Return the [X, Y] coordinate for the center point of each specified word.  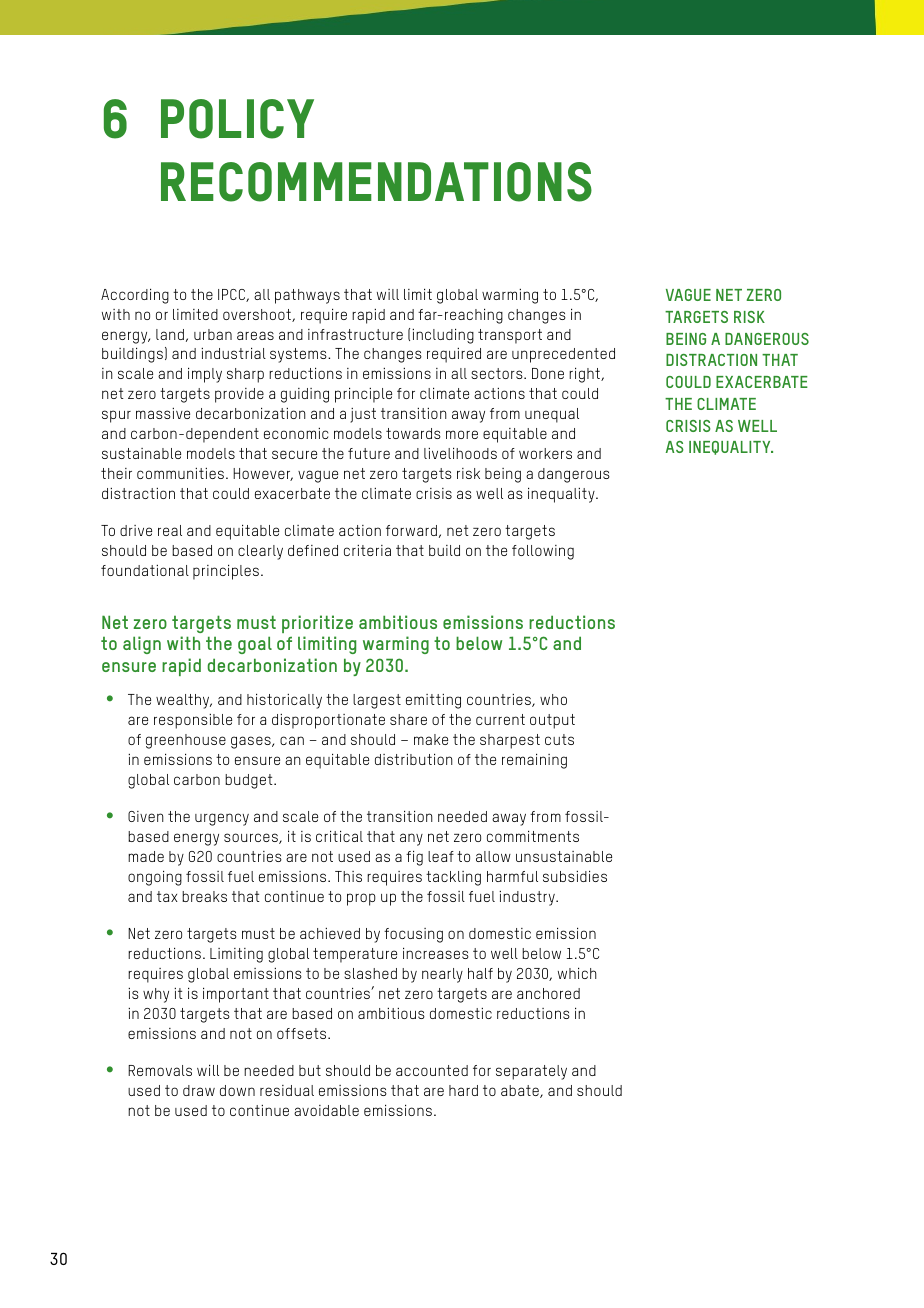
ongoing [155, 878]
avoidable [326, 1110]
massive [163, 413]
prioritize [317, 624]
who [553, 699]
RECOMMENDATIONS [376, 182]
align [142, 645]
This [348, 876]
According [135, 296]
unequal [552, 415]
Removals [160, 1070]
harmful [512, 876]
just [363, 415]
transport [510, 336]
